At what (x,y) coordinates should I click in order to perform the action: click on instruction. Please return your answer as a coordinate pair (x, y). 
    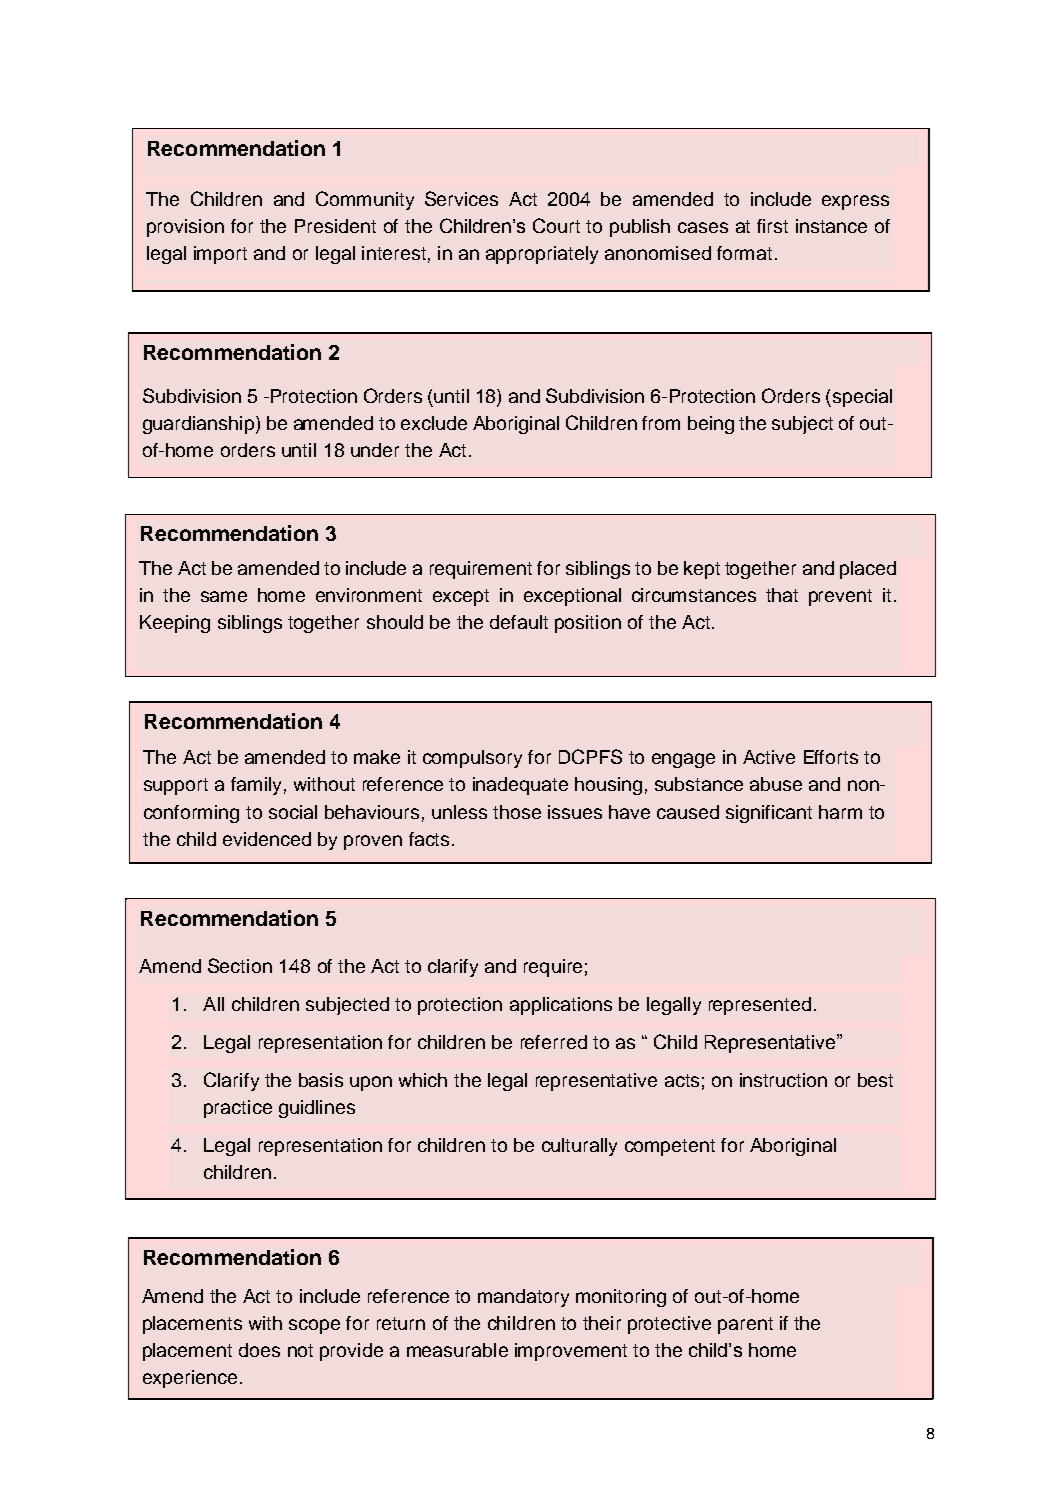
    Looking at the image, I should click on (783, 1080).
